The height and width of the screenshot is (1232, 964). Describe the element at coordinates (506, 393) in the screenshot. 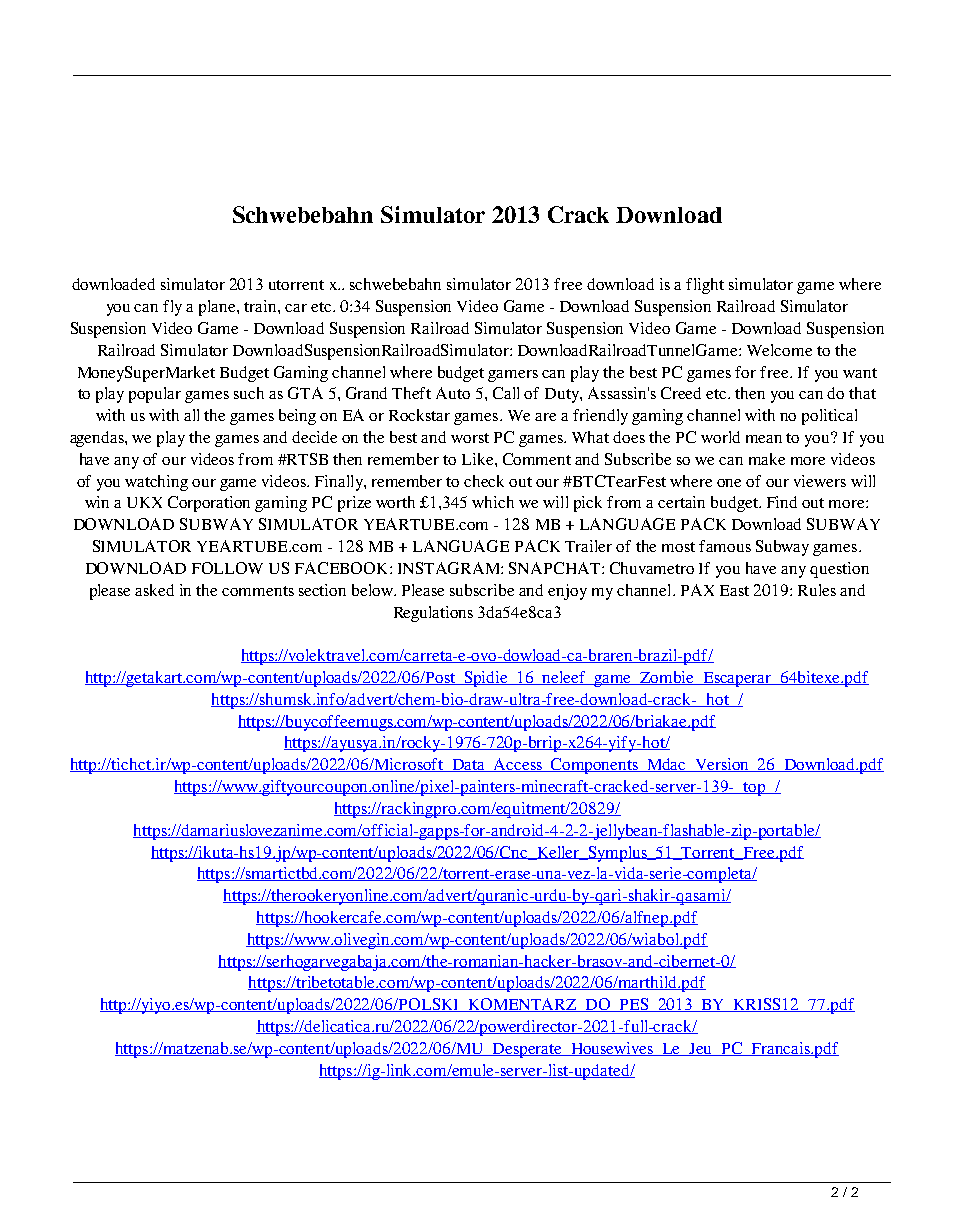

I see `Call` at that location.
